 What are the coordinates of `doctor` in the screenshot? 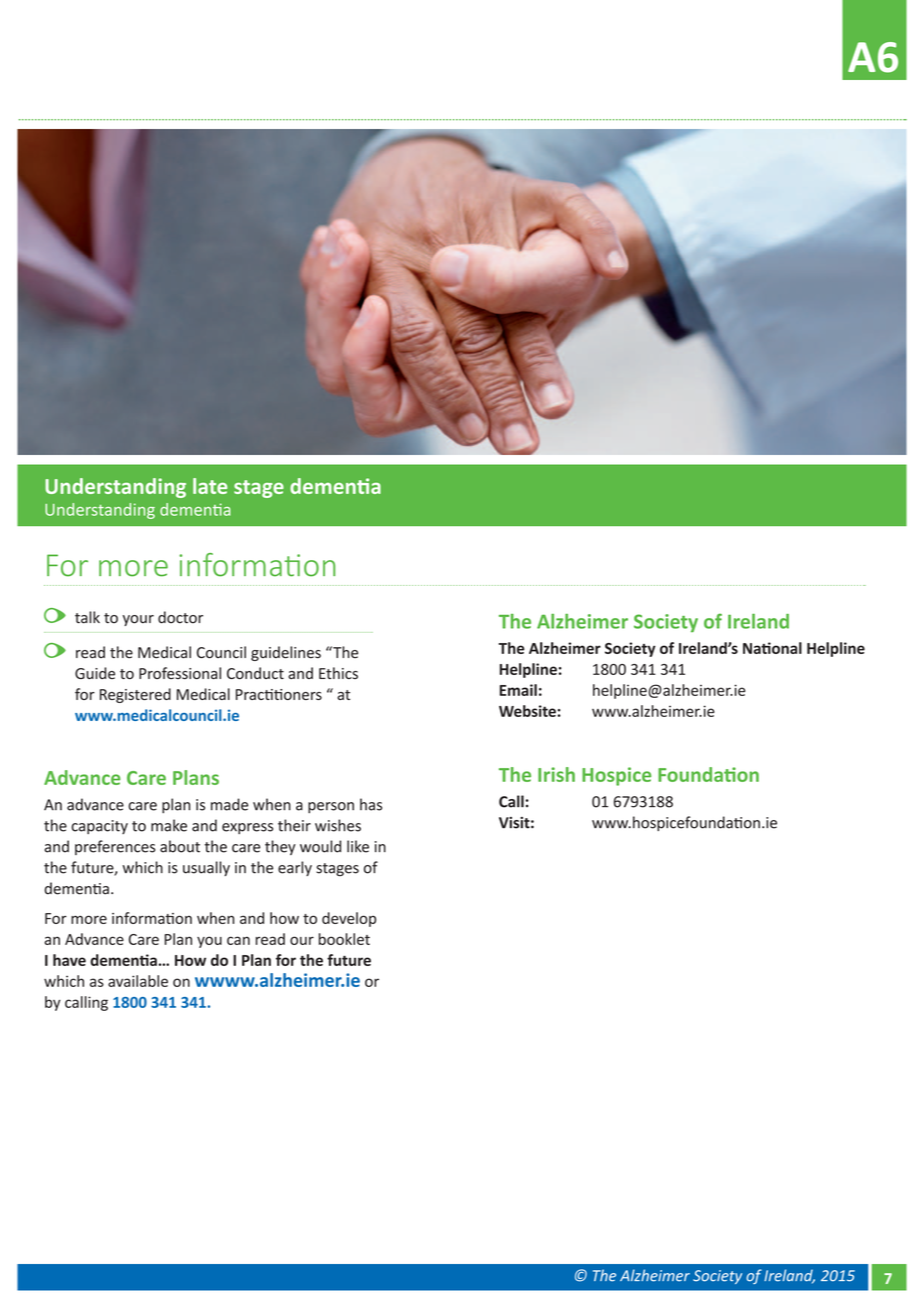 It's located at (180, 617).
